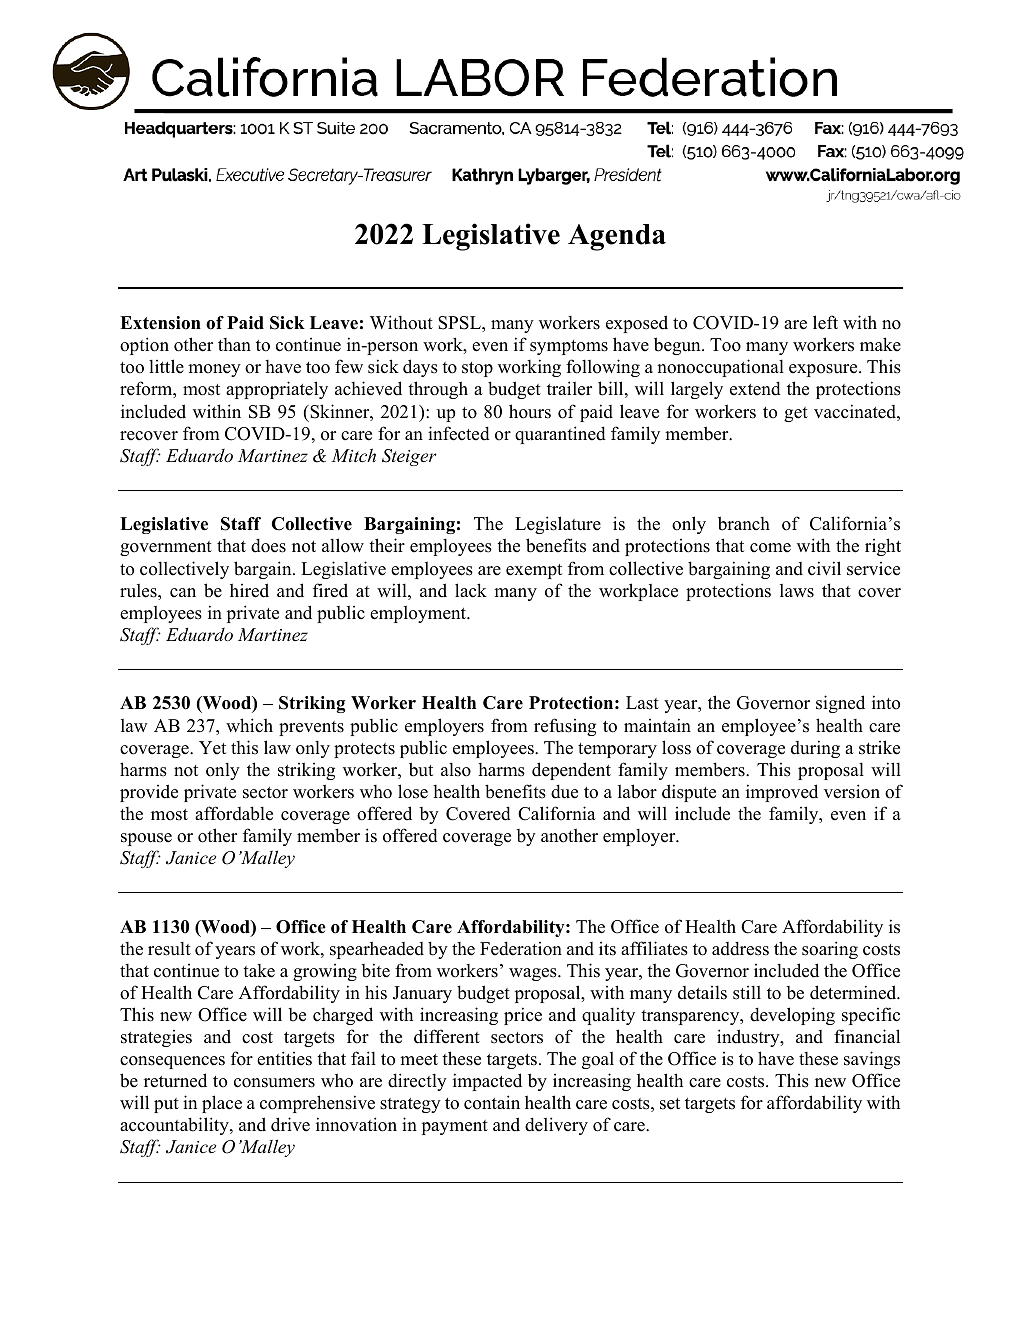 The height and width of the document is (1322, 1021). Describe the element at coordinates (617, 237) in the document. I see `Agenda` at that location.
